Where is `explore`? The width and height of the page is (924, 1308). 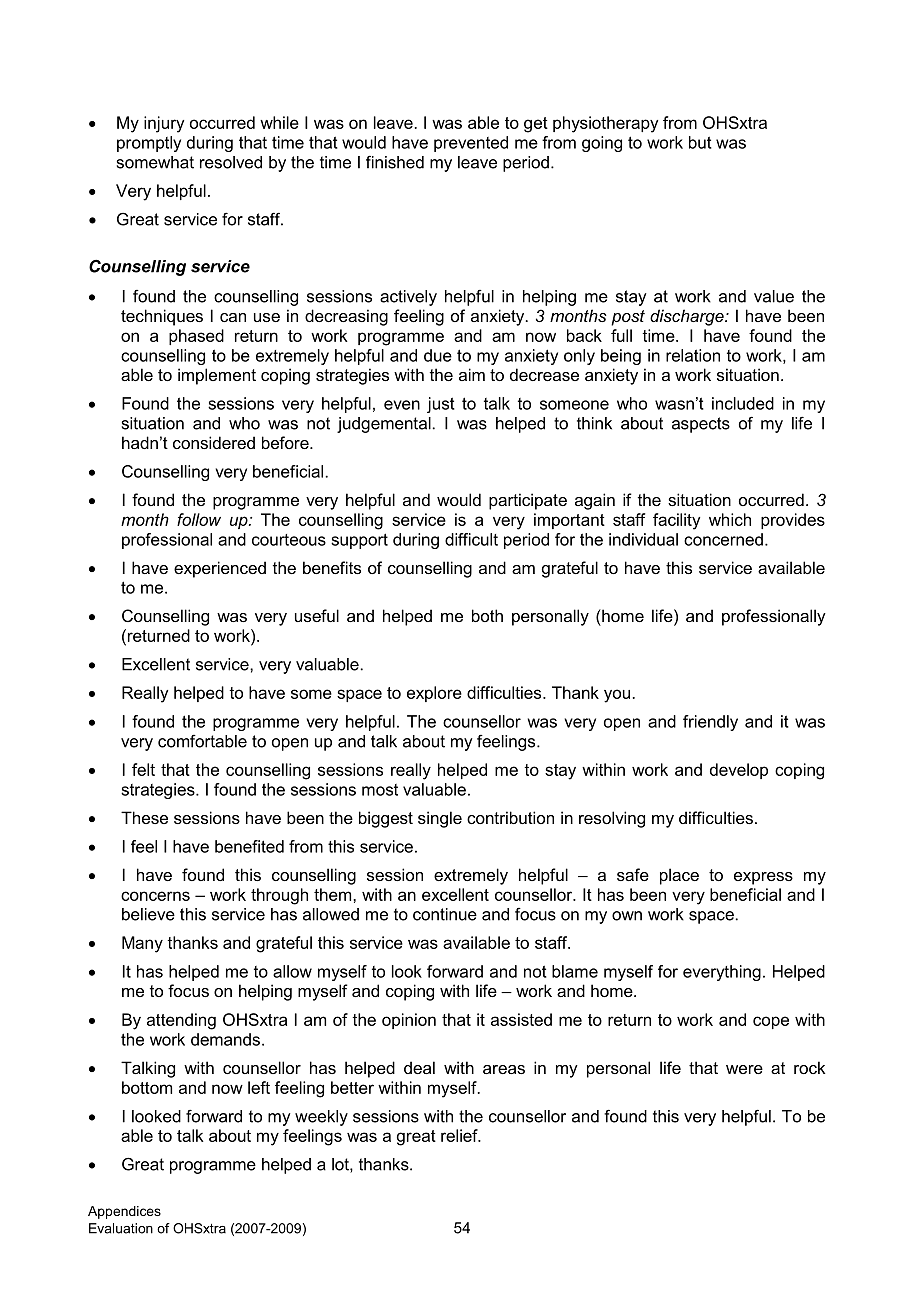
explore is located at coordinates (434, 694).
